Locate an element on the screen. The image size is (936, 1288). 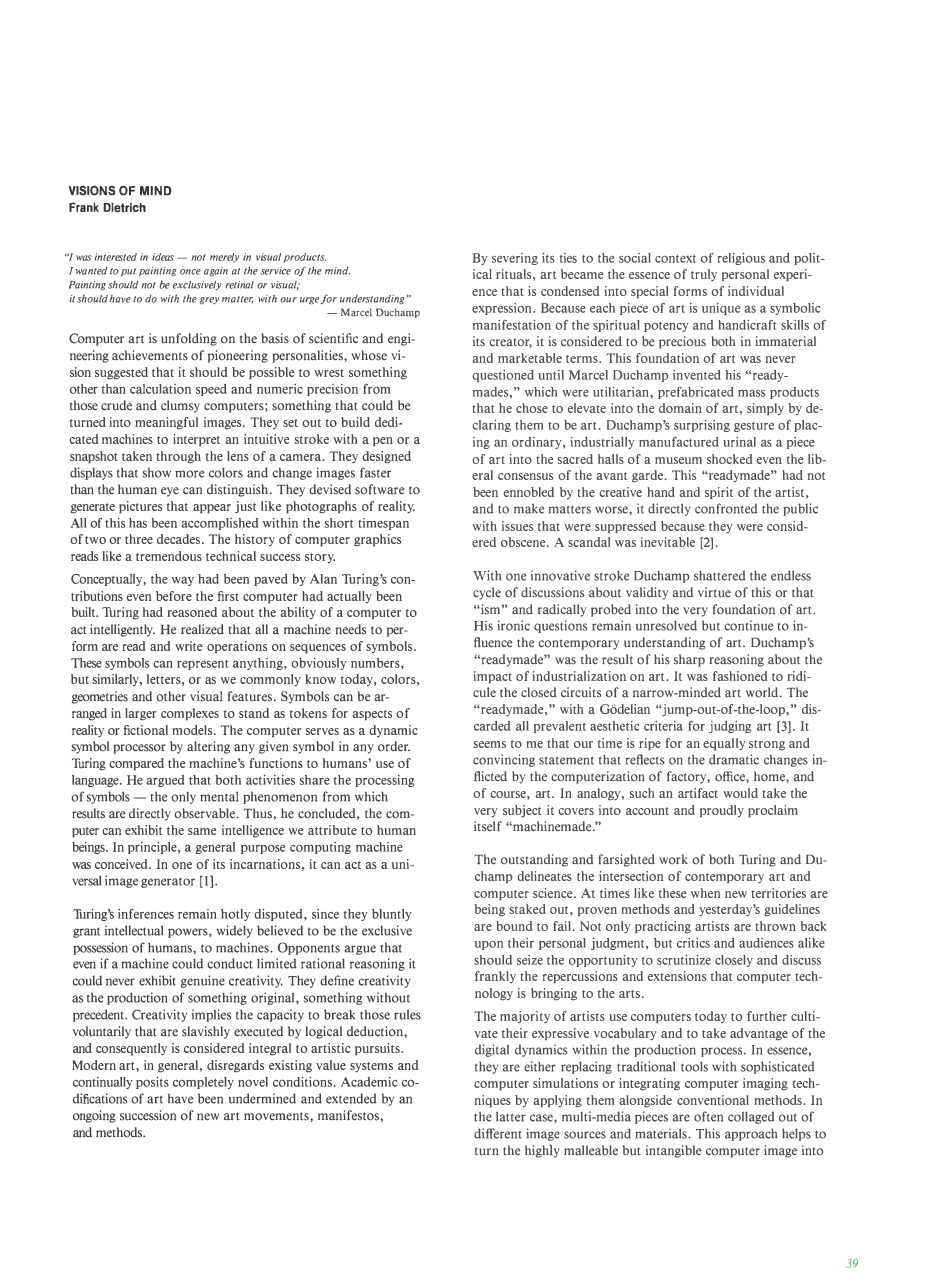
posits is located at coordinates (152, 1083).
